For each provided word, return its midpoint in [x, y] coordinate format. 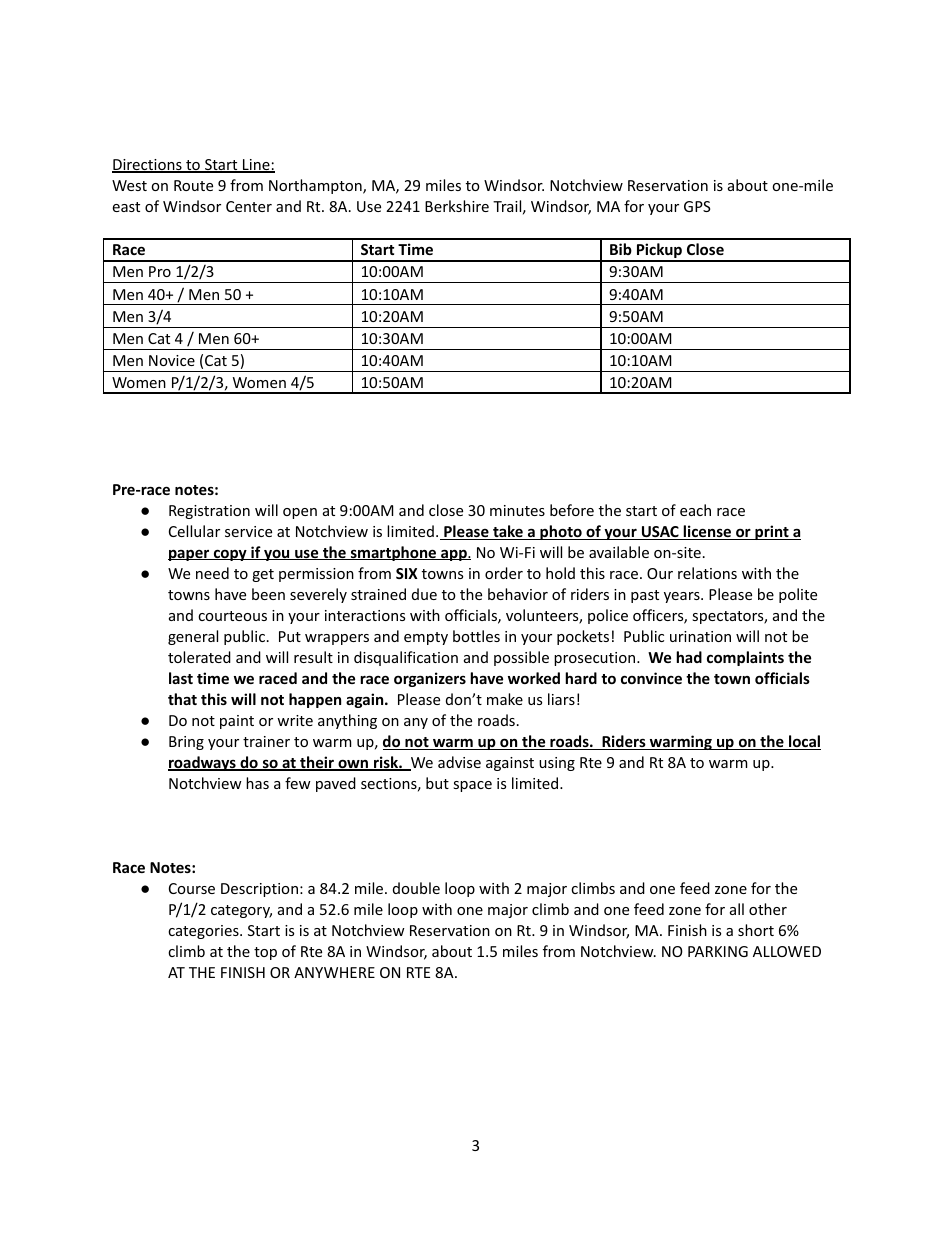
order [504, 573]
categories [204, 932]
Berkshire [457, 206]
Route [193, 185]
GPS [697, 206]
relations [707, 573]
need [212, 573]
